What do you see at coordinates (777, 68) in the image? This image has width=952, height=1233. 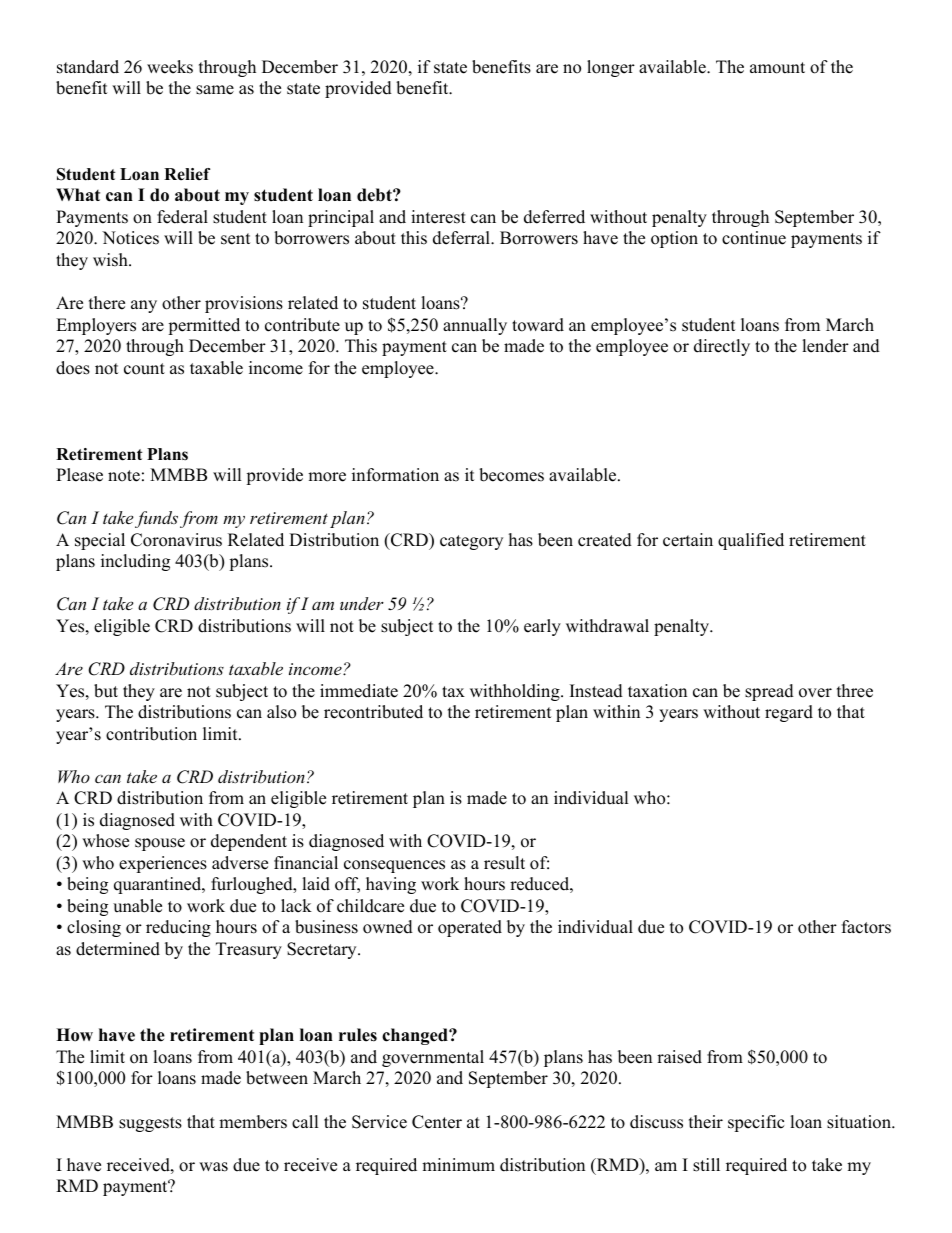 I see `amount` at bounding box center [777, 68].
